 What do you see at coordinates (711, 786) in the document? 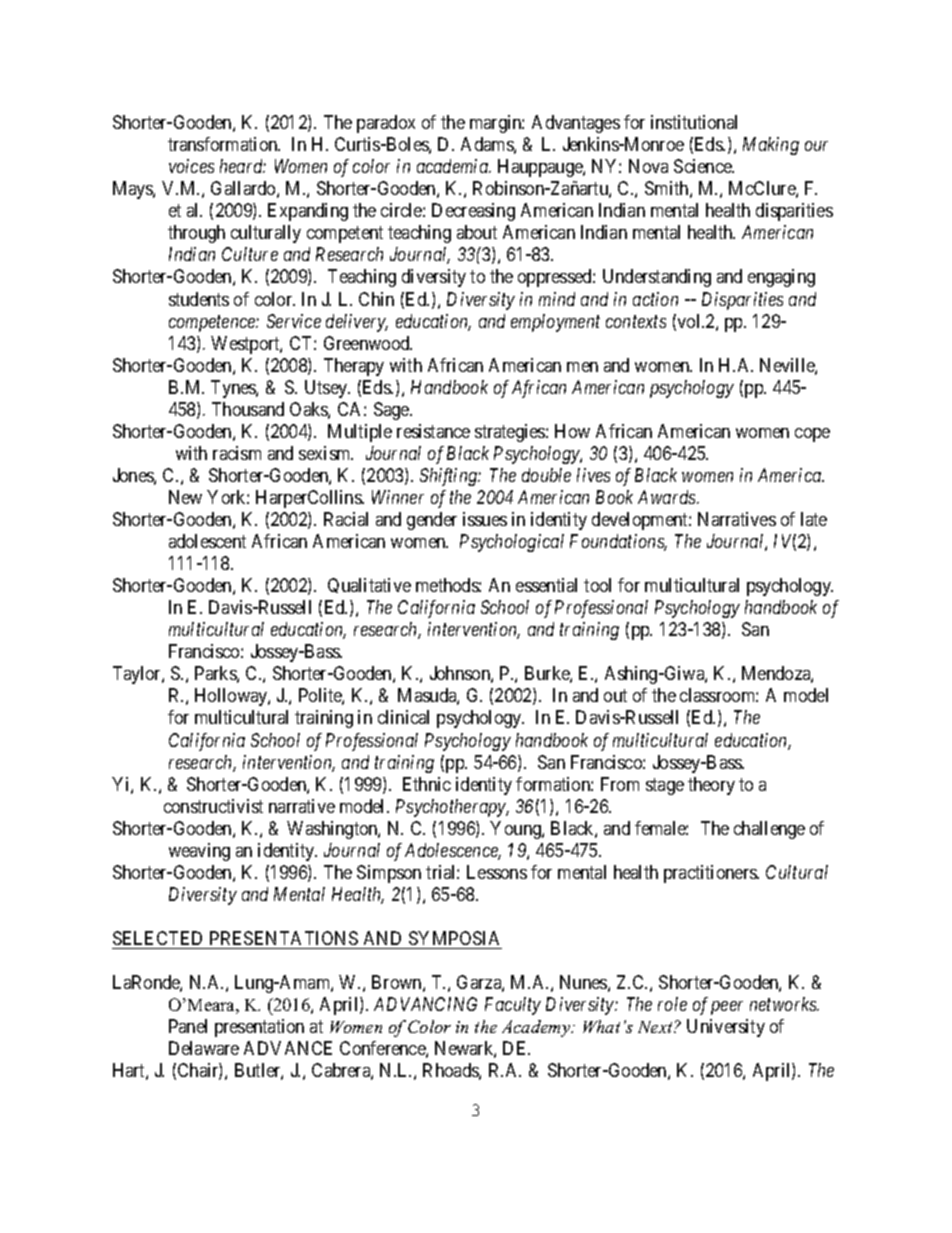
I see `theory` at bounding box center [711, 786].
